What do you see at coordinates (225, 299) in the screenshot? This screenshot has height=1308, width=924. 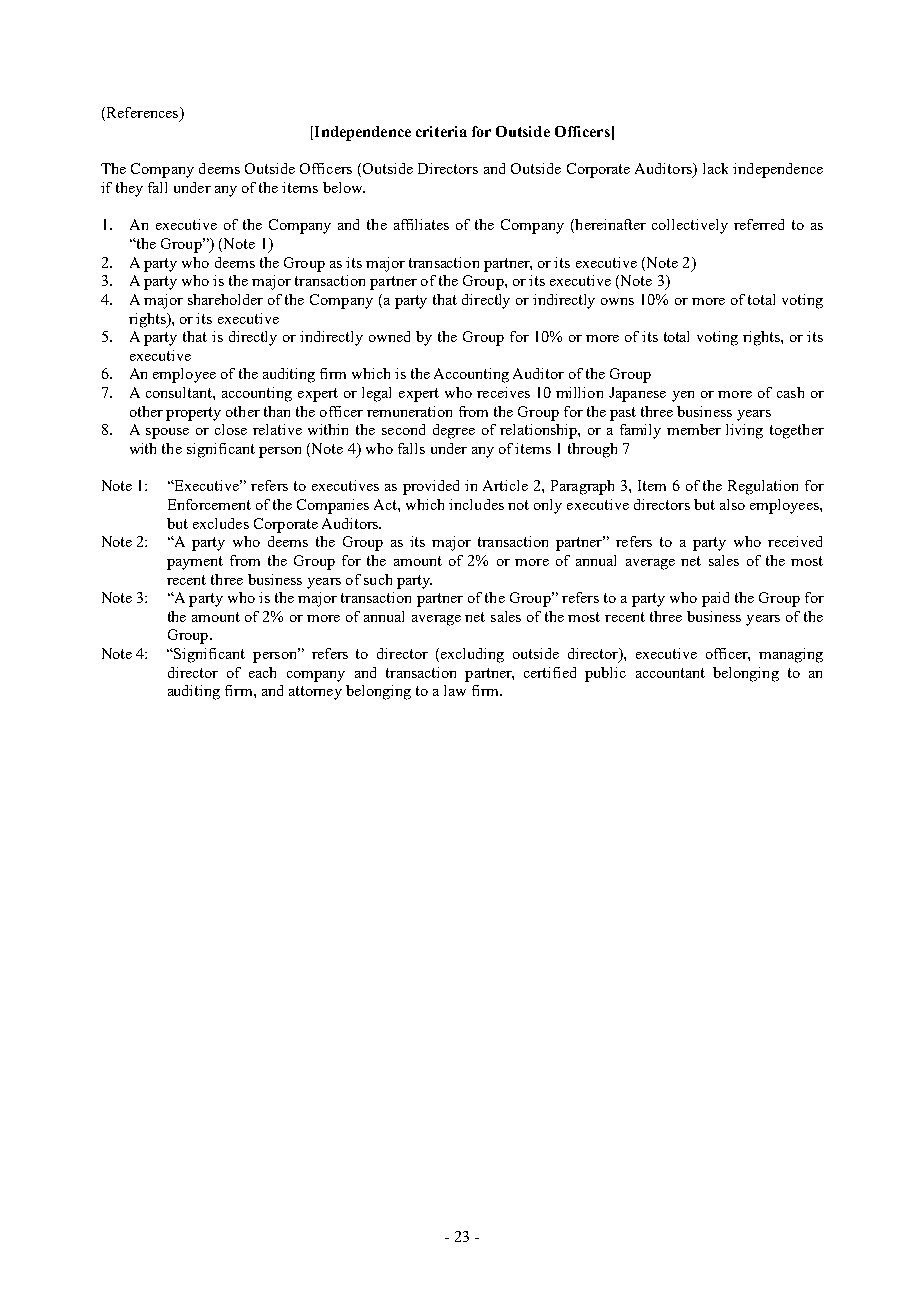 I see `shareholder` at bounding box center [225, 299].
